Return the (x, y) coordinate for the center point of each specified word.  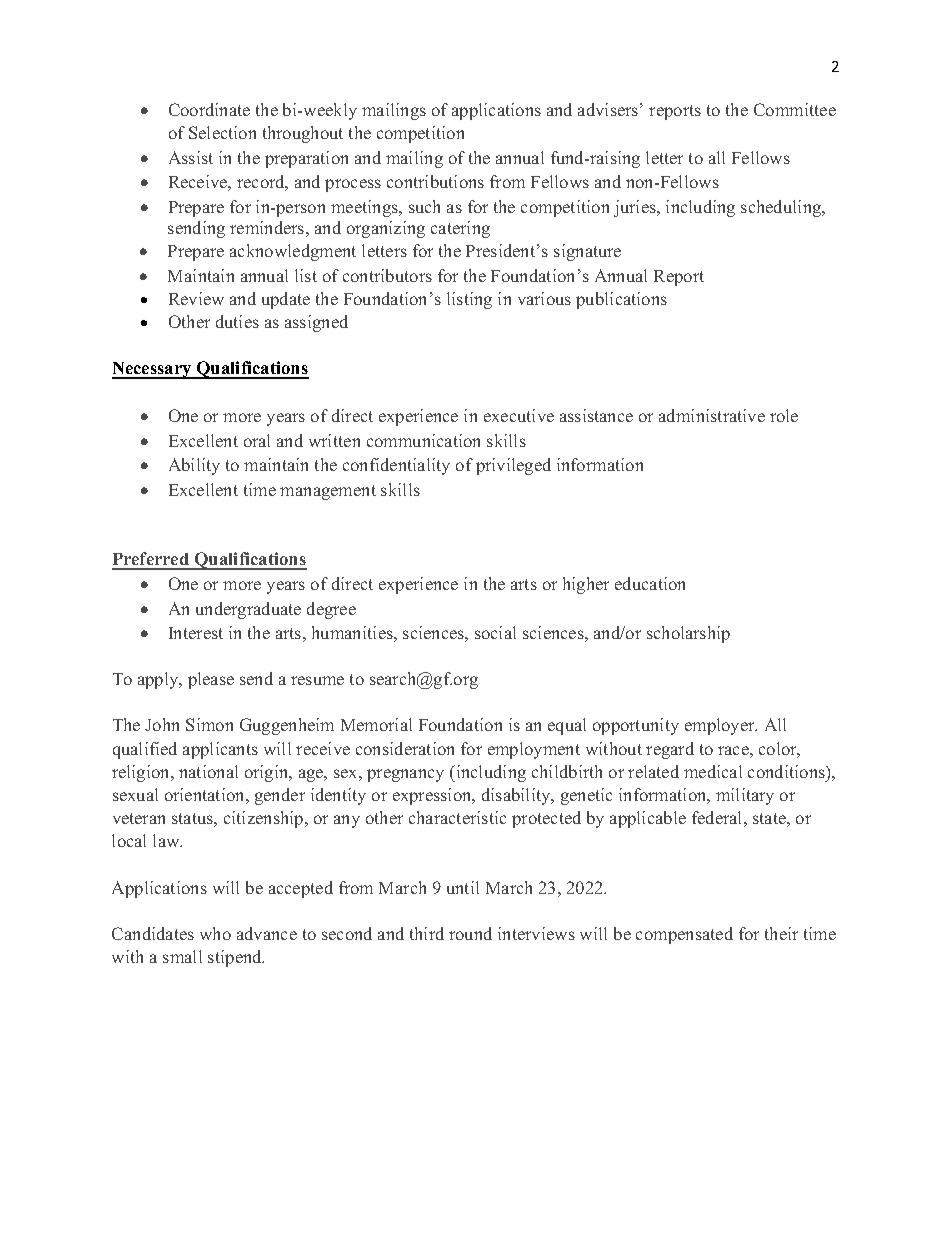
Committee (795, 109)
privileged (513, 466)
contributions (435, 181)
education (650, 583)
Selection (222, 132)
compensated (684, 935)
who (215, 933)
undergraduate (248, 610)
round (470, 933)
